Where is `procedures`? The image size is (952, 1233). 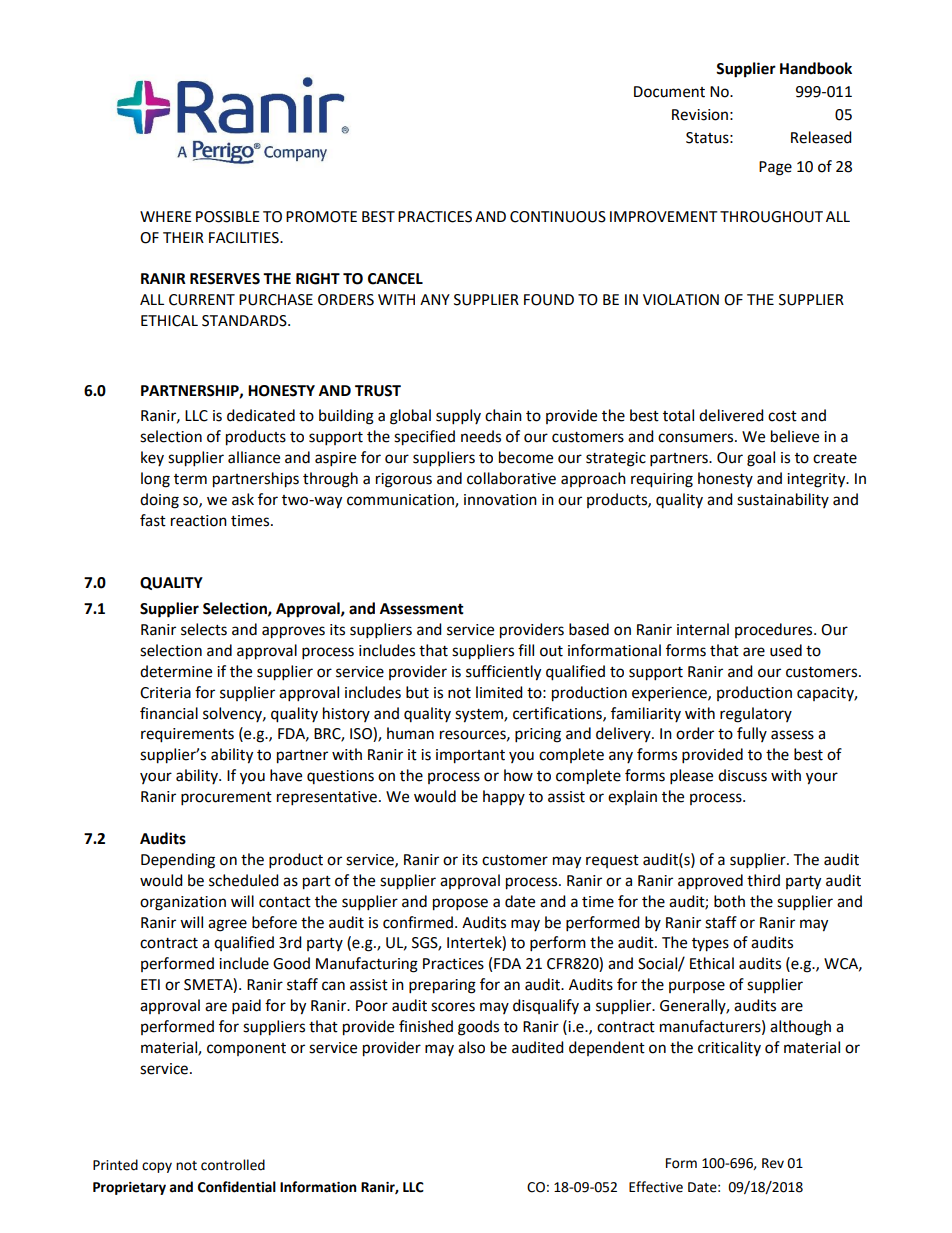
procedures is located at coordinates (775, 630).
